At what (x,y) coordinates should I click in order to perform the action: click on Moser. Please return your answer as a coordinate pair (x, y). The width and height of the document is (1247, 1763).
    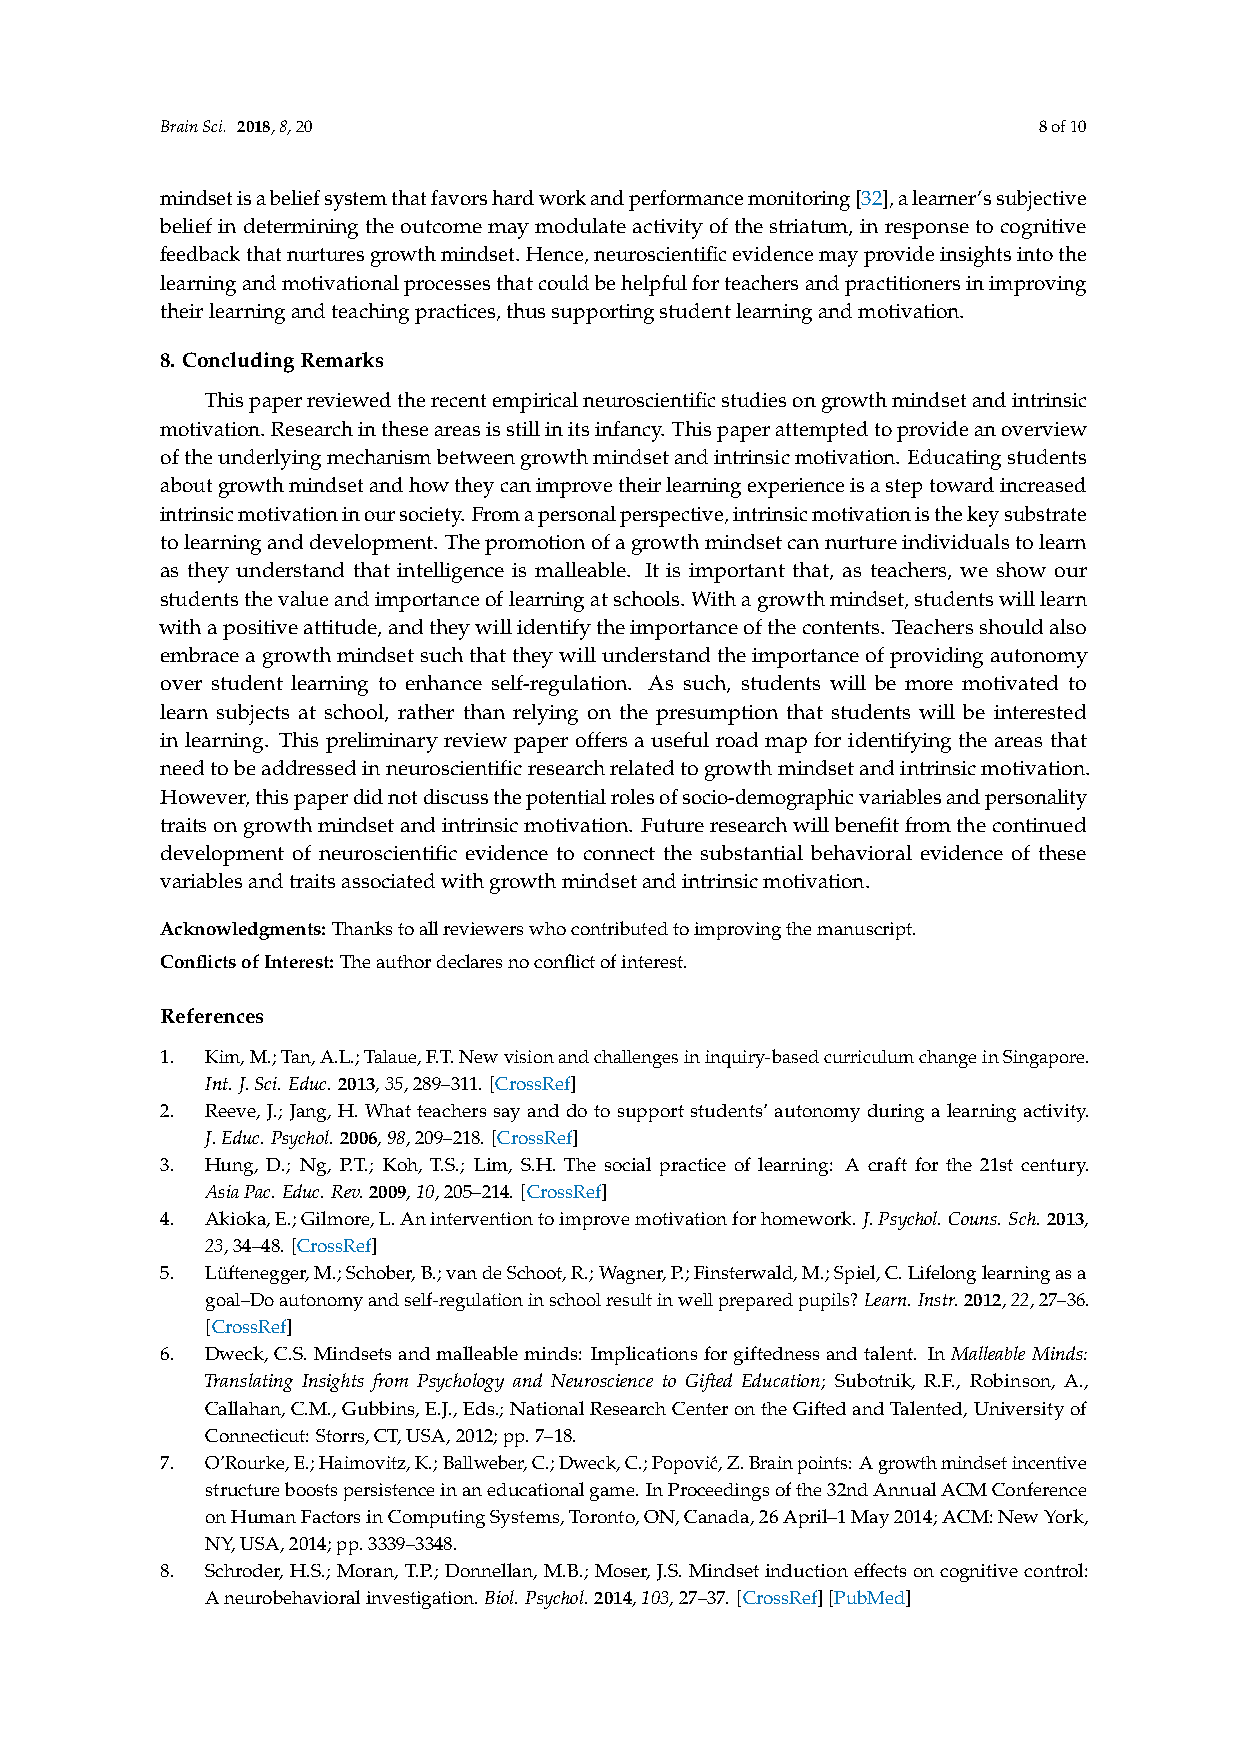
    Looking at the image, I should click on (622, 1572).
